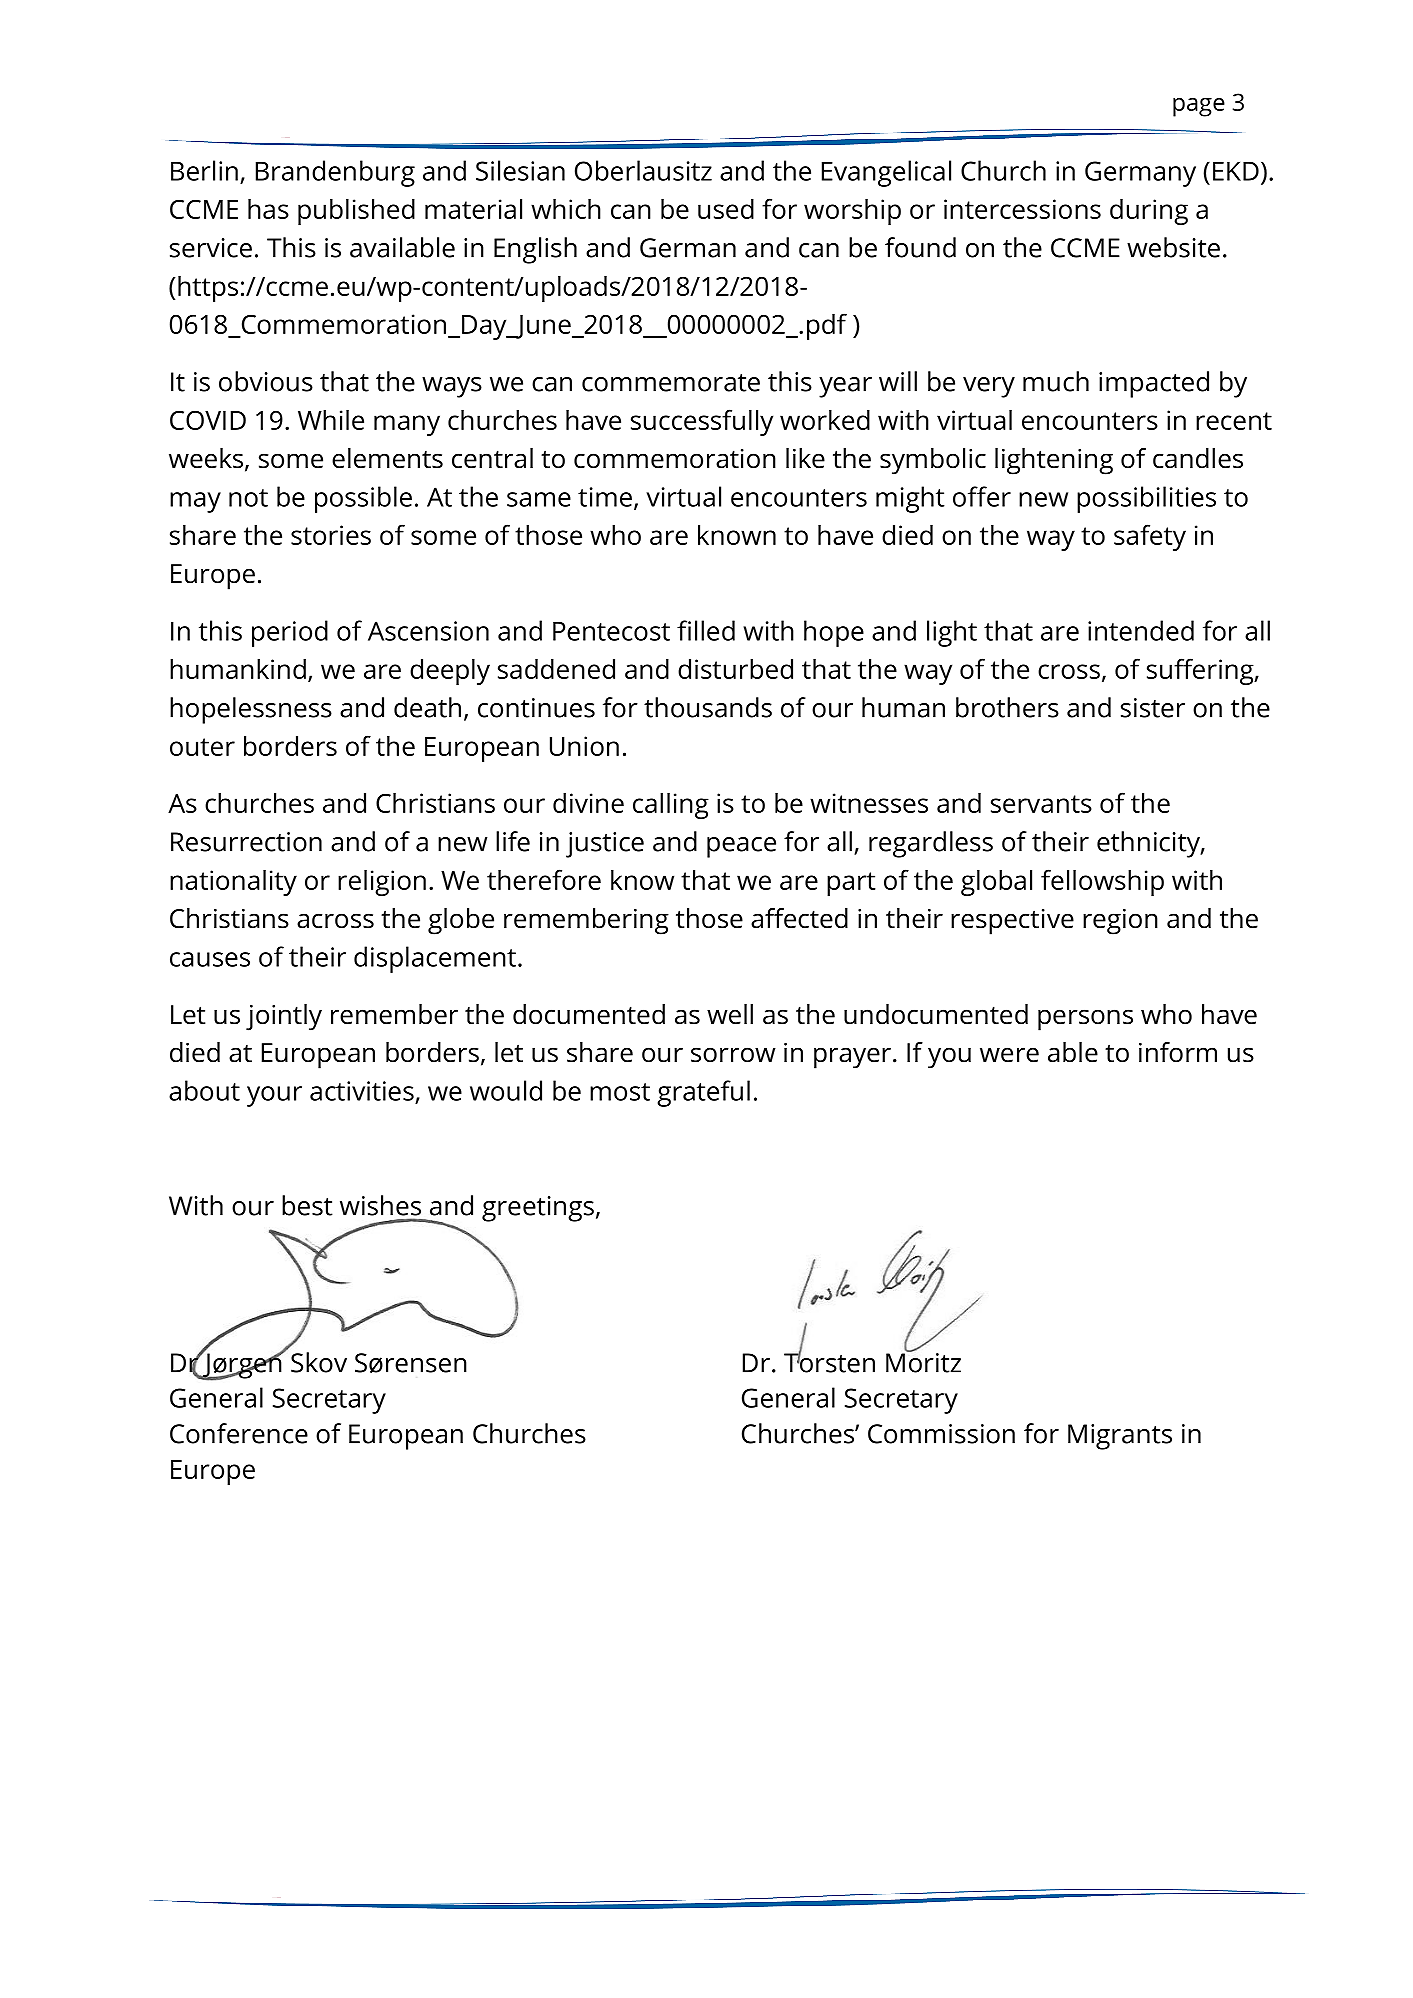 The height and width of the document is (1998, 1413). I want to click on safety, so click(1150, 537).
